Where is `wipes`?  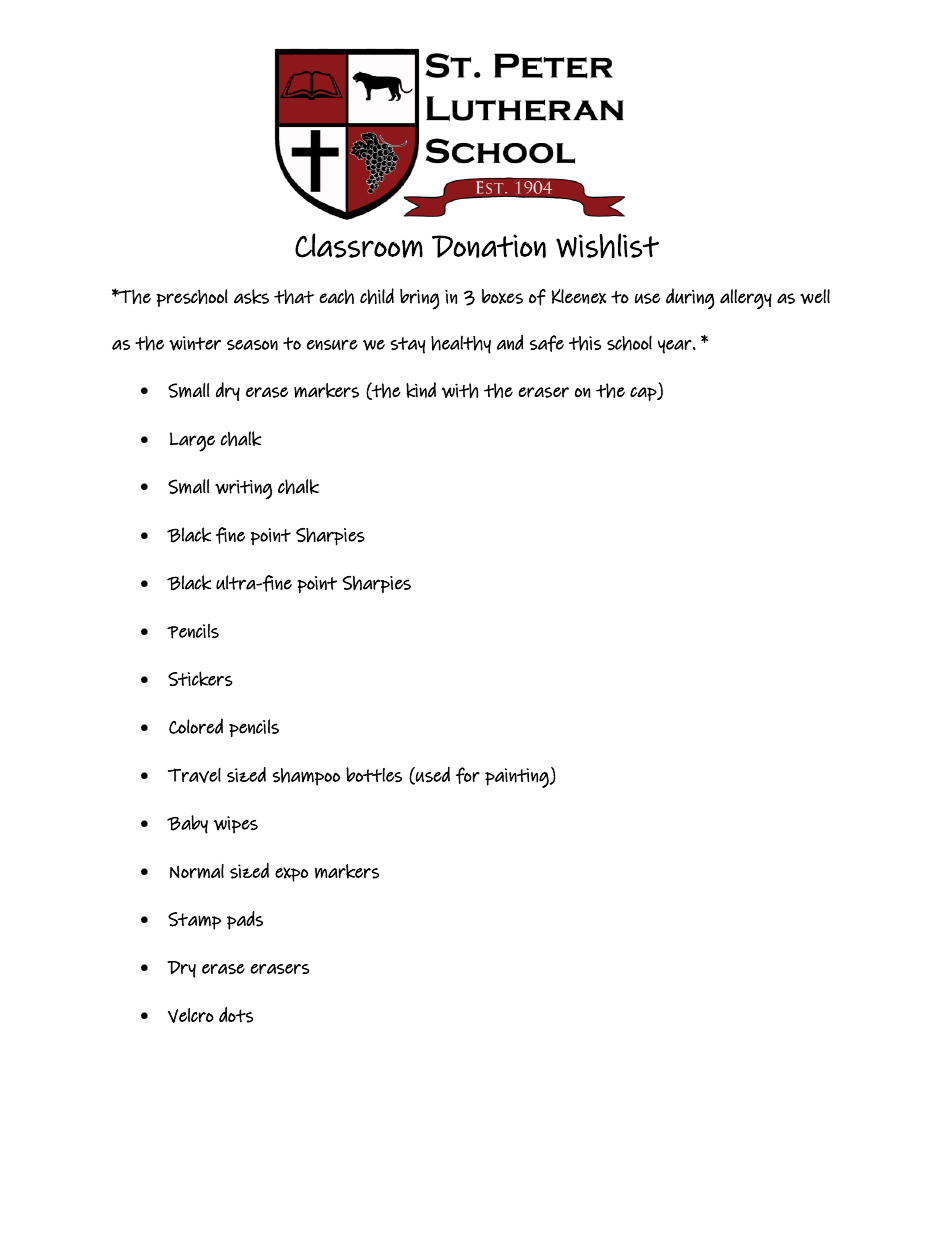
wipes is located at coordinates (236, 824).
